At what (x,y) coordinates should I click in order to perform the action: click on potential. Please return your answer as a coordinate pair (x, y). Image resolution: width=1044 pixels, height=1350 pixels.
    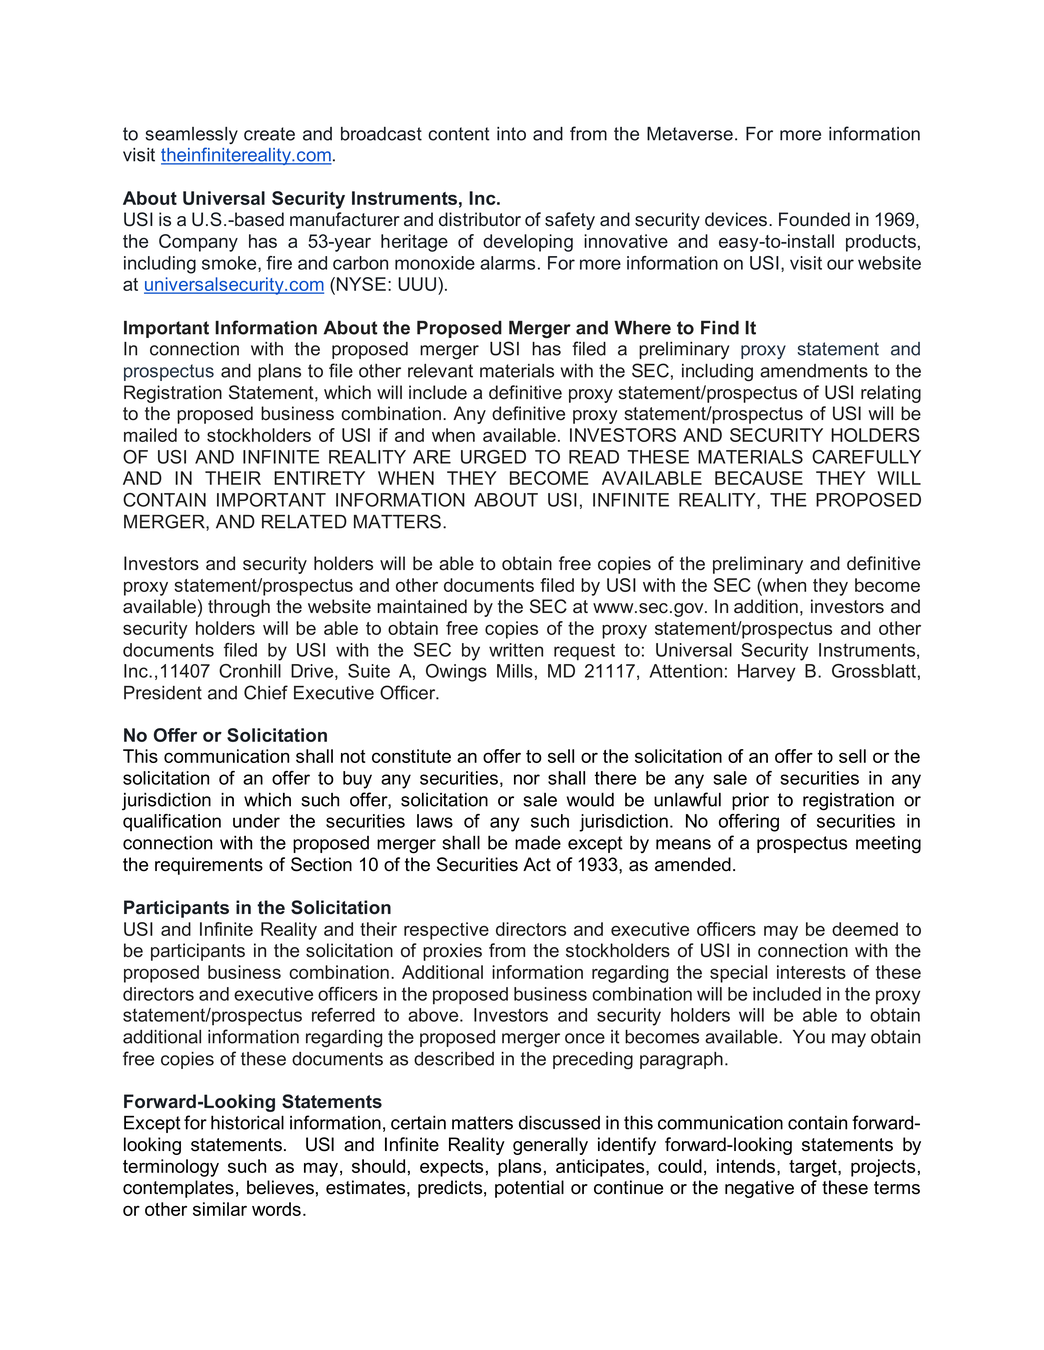
    Looking at the image, I should click on (529, 1189).
